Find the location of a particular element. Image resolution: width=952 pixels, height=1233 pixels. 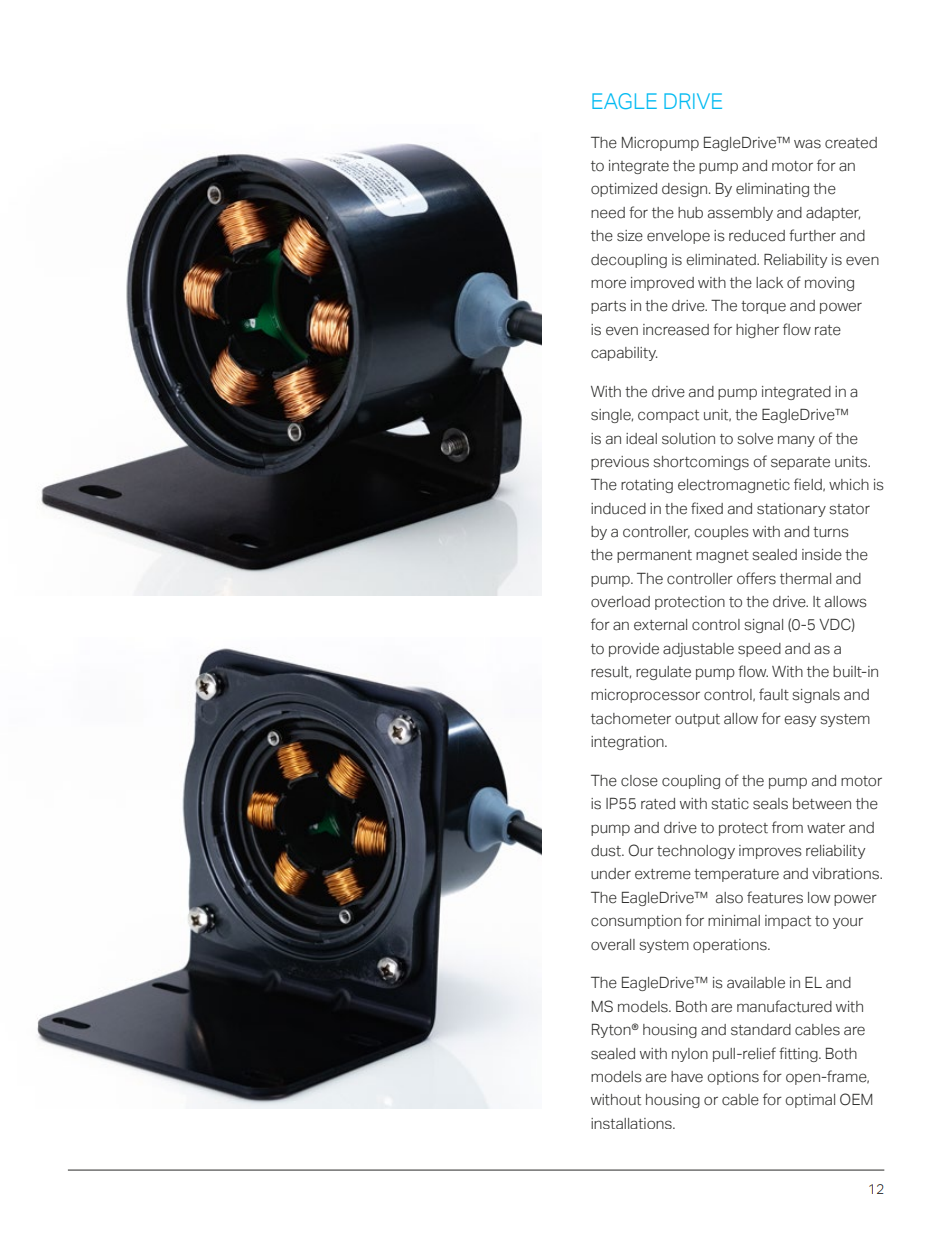

optimized is located at coordinates (624, 190).
